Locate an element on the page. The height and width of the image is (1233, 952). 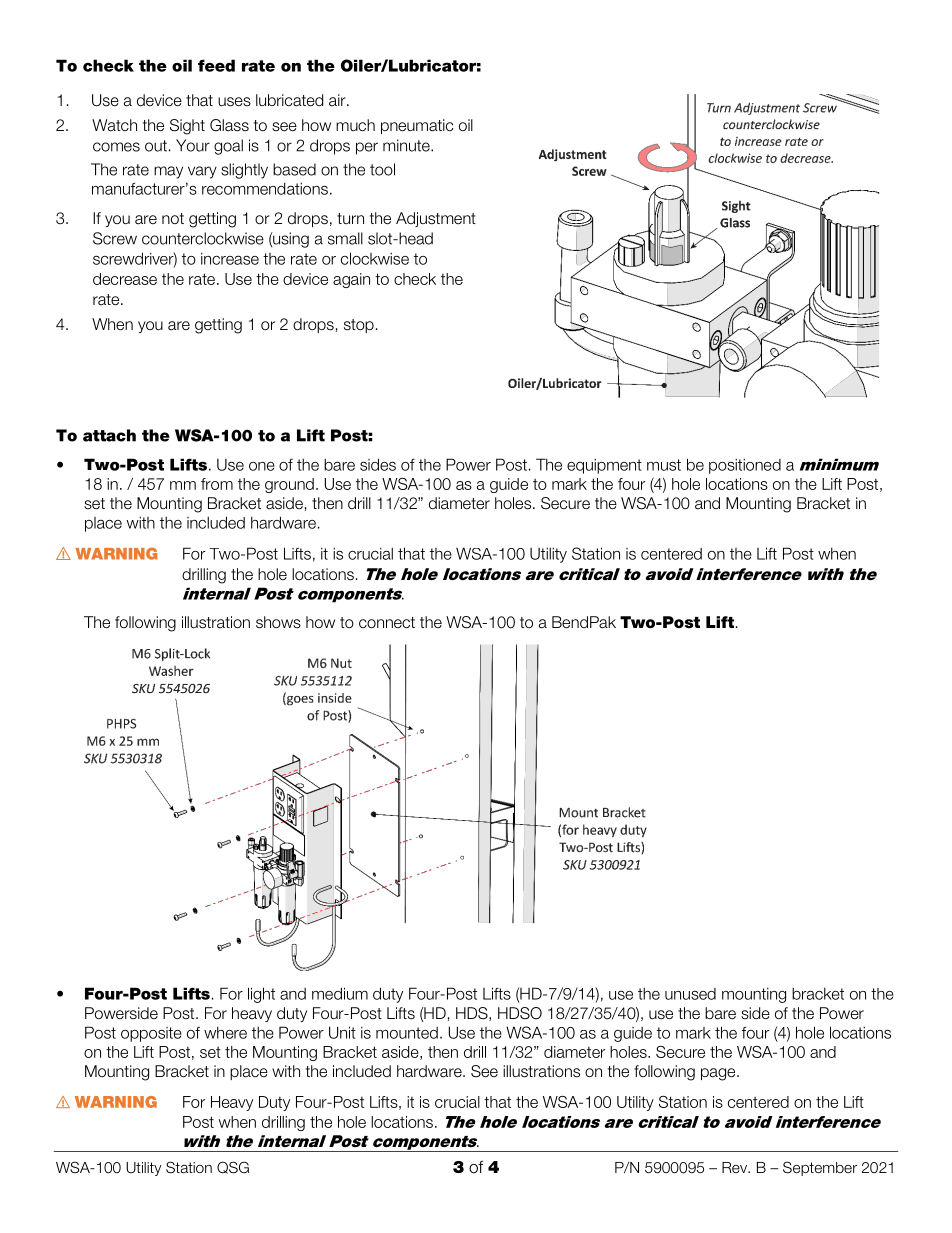
from is located at coordinates (217, 484).
